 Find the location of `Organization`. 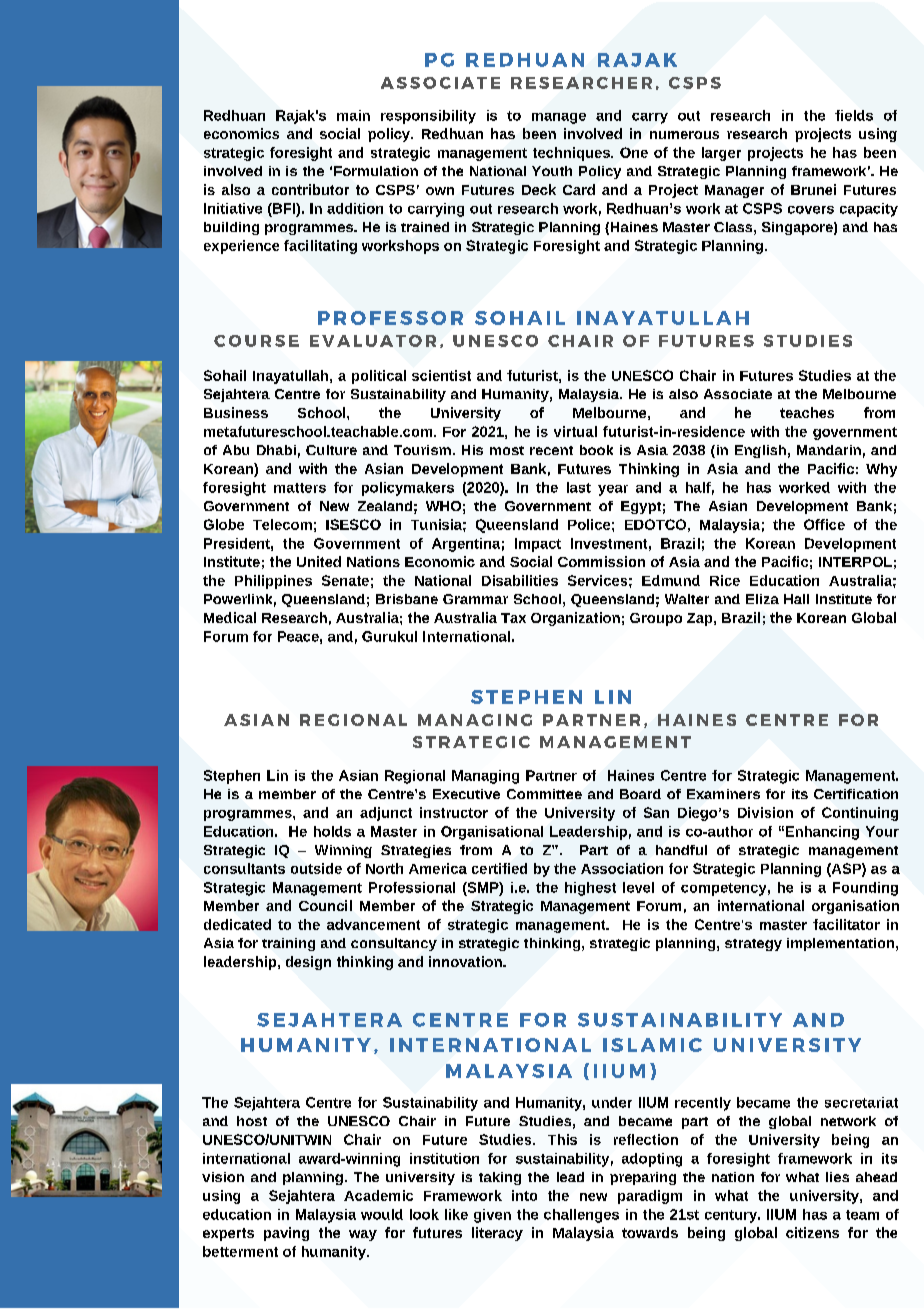

Organization is located at coordinates (575, 619).
